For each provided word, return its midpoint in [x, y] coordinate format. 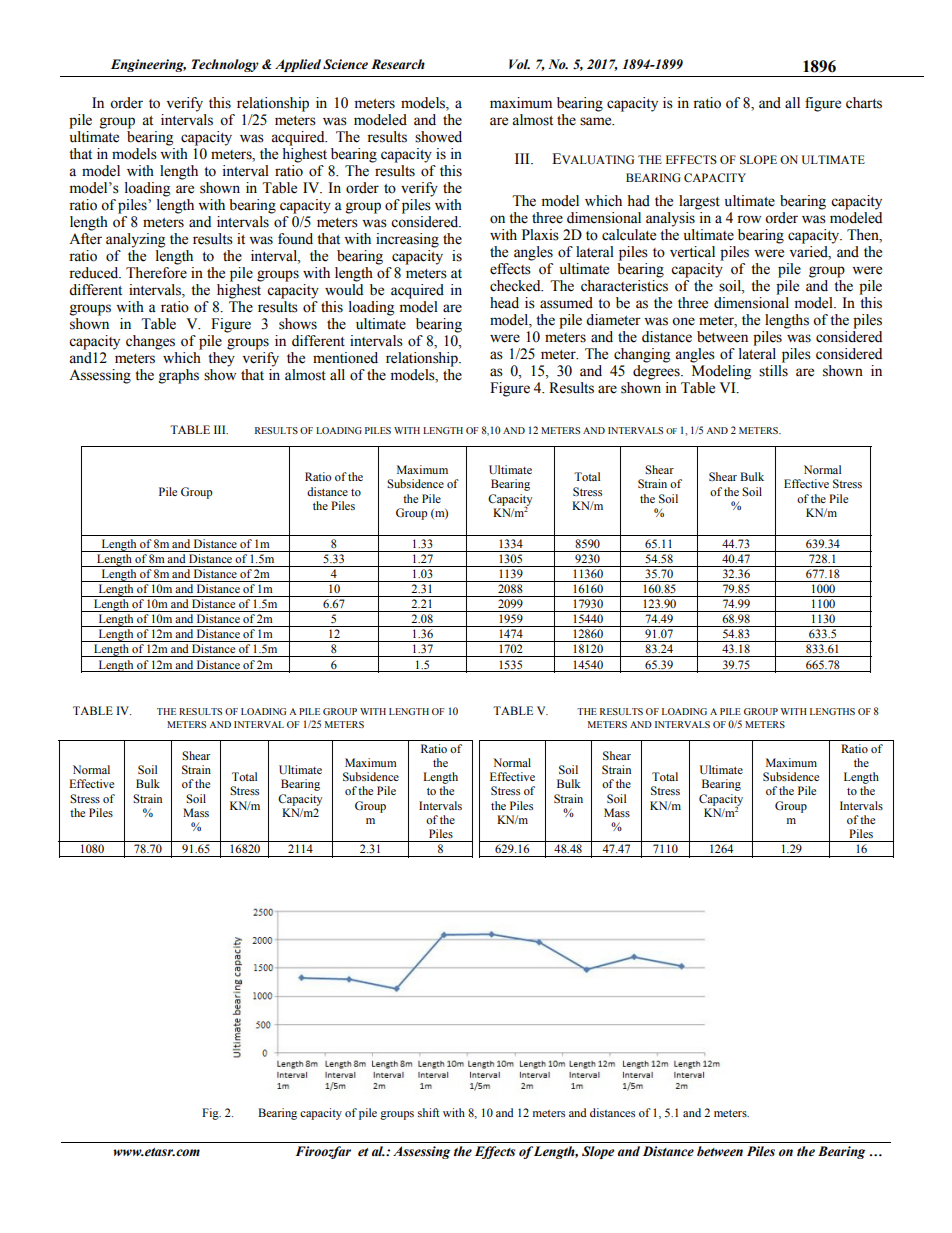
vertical [692, 252]
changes [150, 342]
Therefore [156, 273]
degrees [657, 372]
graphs [179, 376]
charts [864, 103]
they [221, 359]
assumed [566, 303]
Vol [519, 64]
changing [642, 355]
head [504, 303]
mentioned [345, 358]
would [344, 290]
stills [773, 371]
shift [429, 1112]
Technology [225, 65]
